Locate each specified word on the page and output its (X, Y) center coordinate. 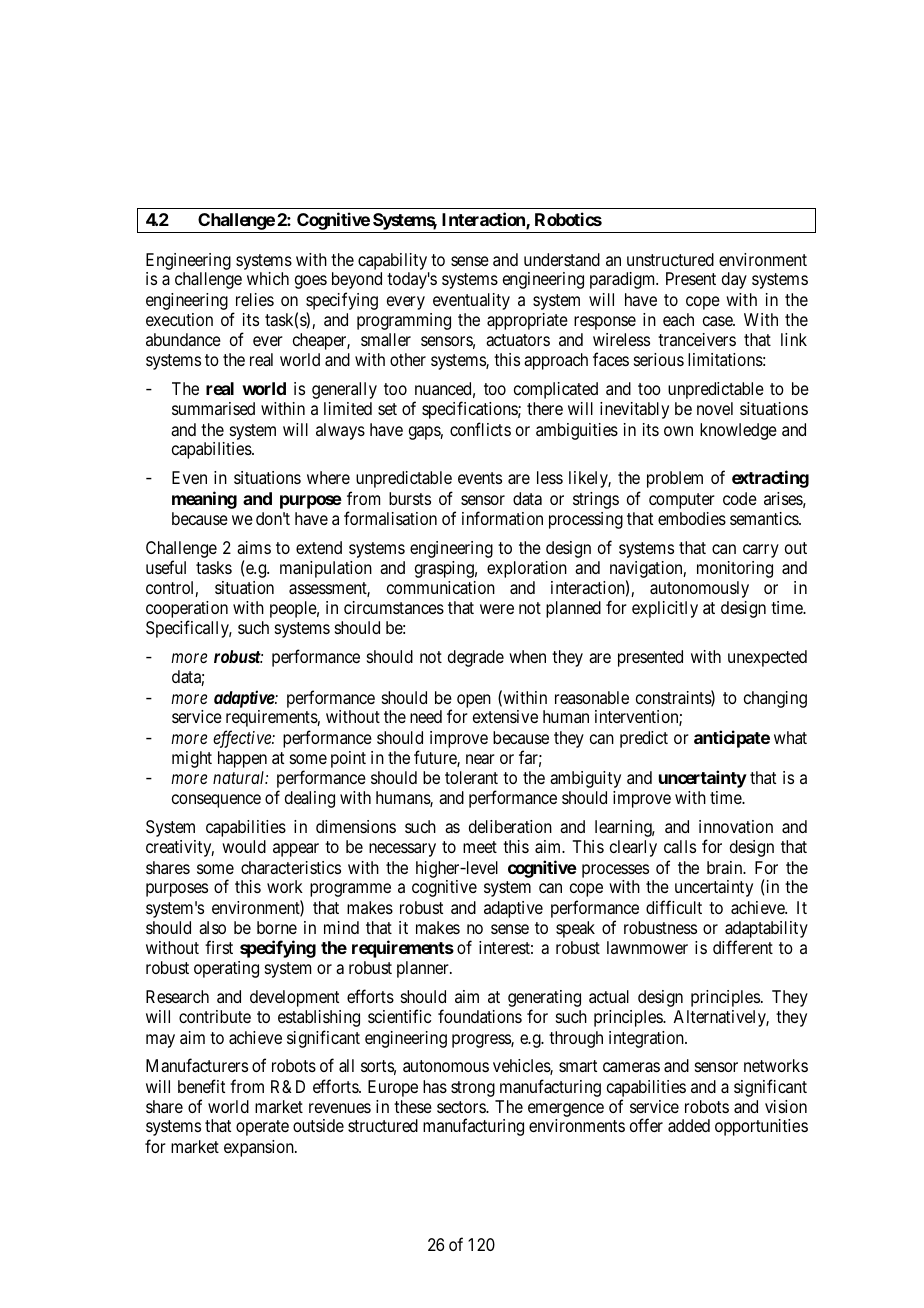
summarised (213, 408)
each (678, 319)
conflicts (480, 429)
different (743, 947)
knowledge (738, 431)
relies (255, 299)
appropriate (527, 321)
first (219, 947)
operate (262, 1128)
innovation (736, 827)
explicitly (665, 609)
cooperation (187, 611)
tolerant (471, 778)
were (497, 609)
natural (240, 777)
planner (424, 969)
